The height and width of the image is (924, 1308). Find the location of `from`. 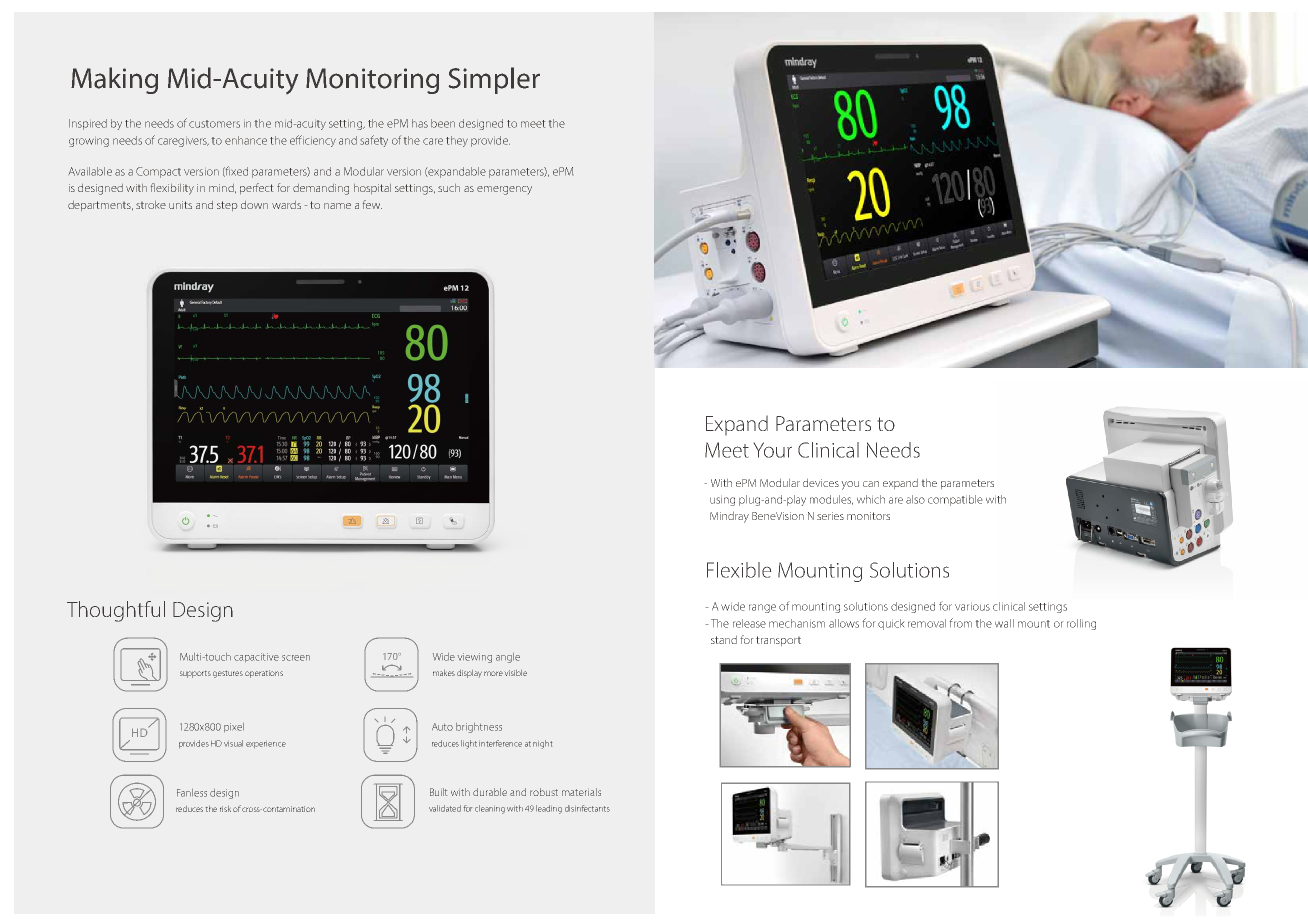

from is located at coordinates (960, 623).
